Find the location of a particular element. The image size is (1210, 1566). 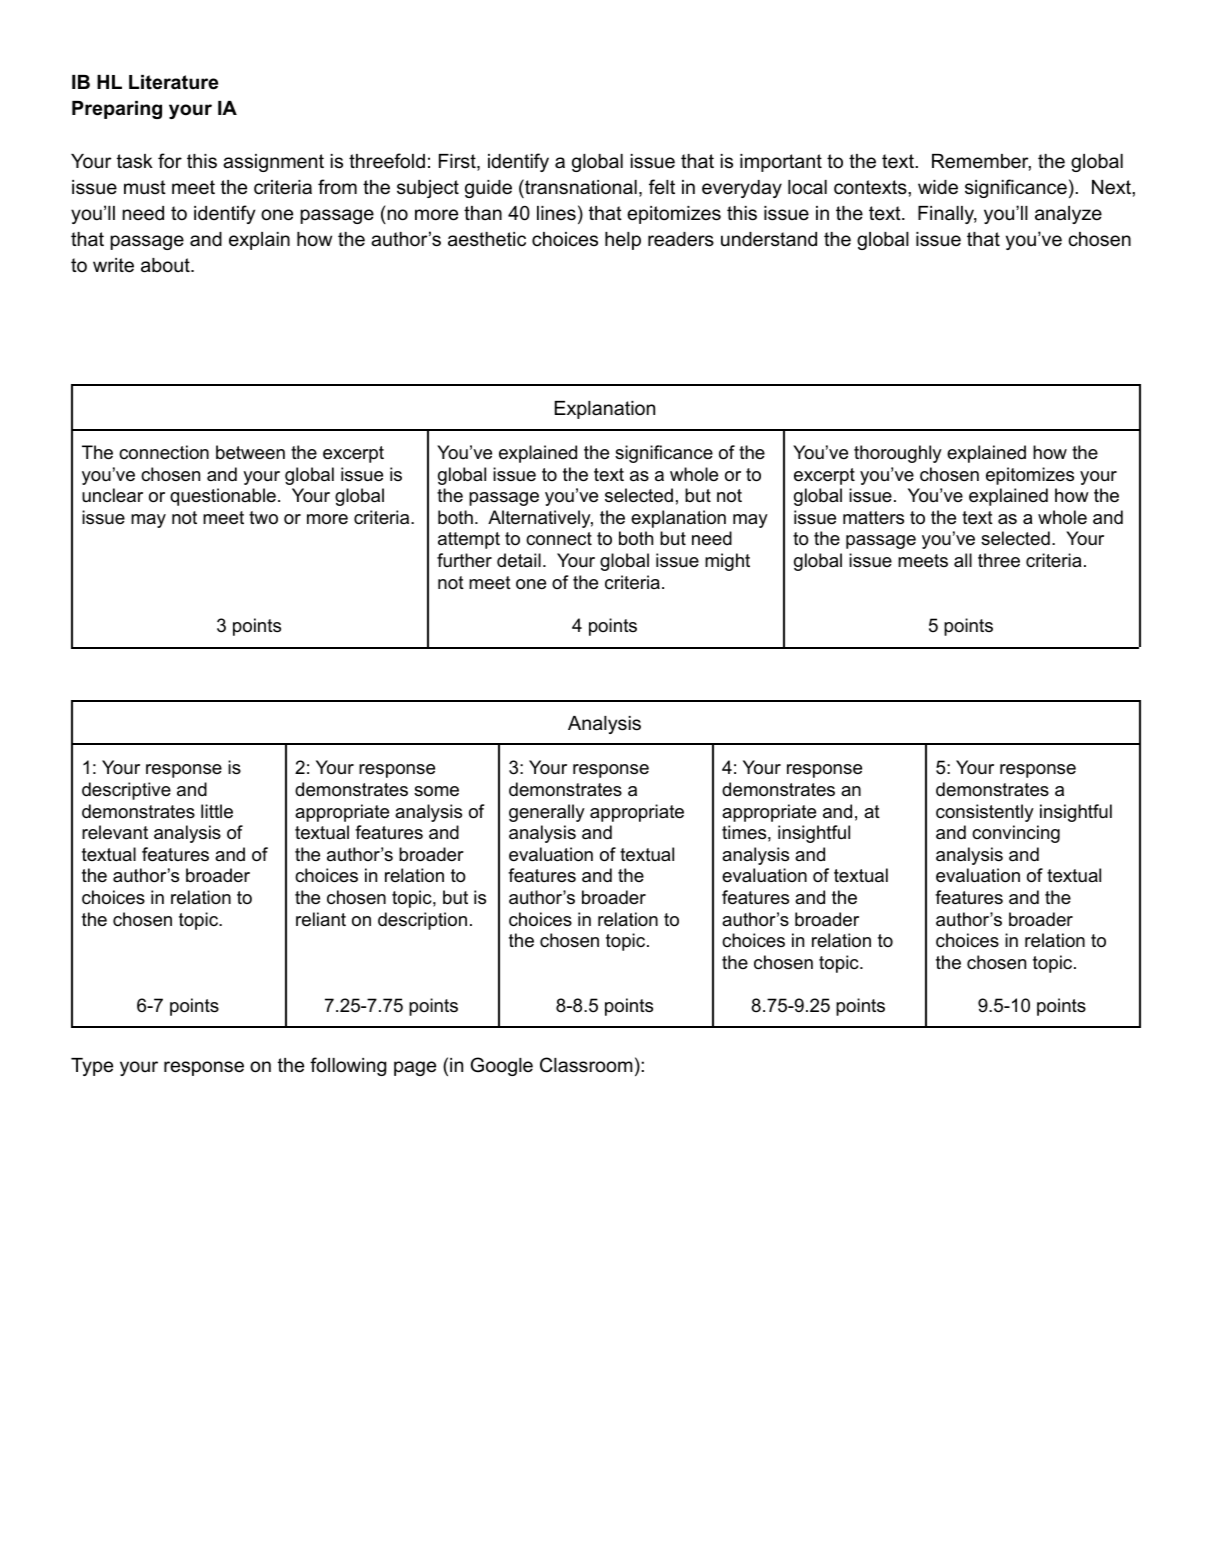

consistently is located at coordinates (985, 813).
